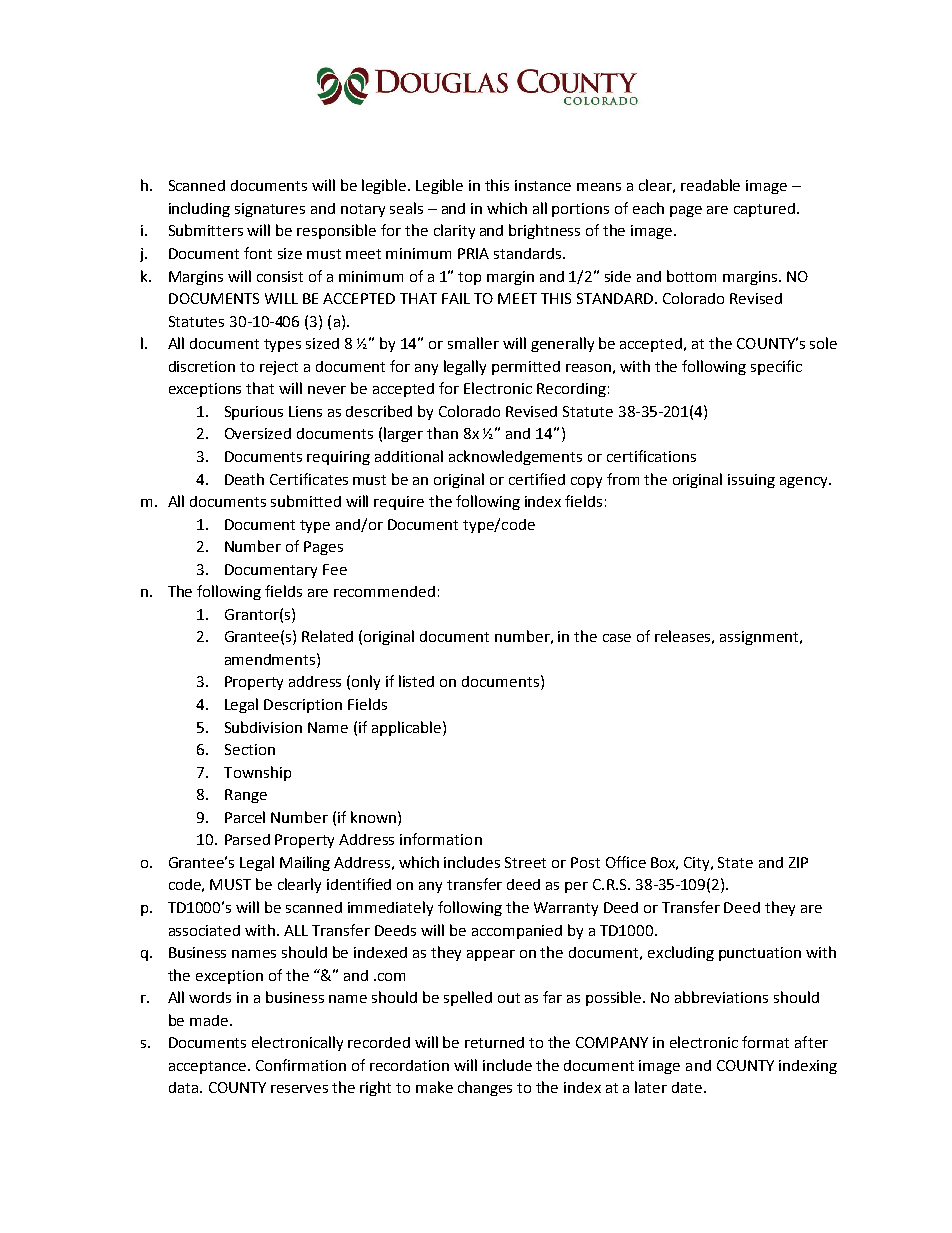 This screenshot has height=1233, width=952. I want to click on captured, so click(766, 210).
